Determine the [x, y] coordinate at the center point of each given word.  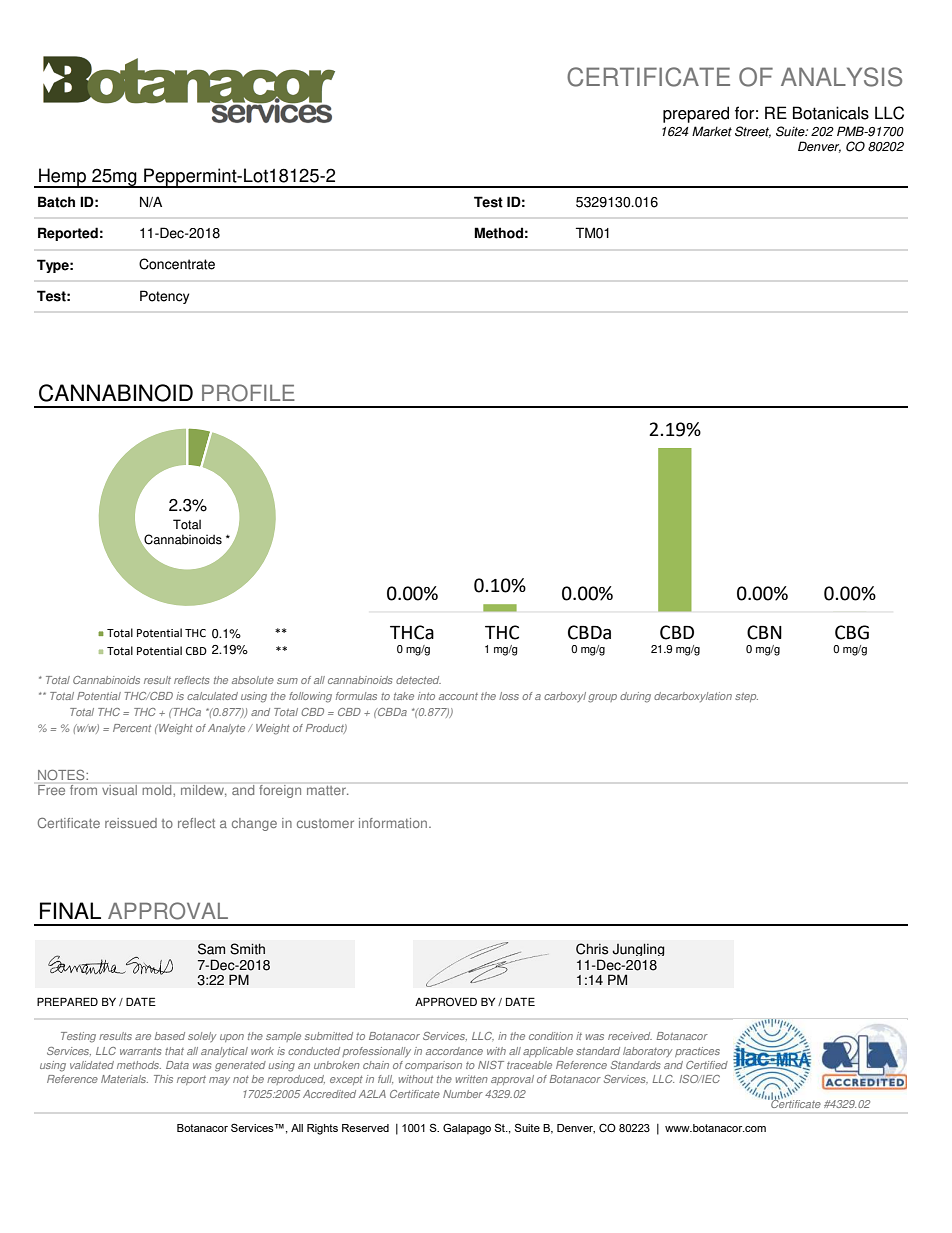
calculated [212, 696]
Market [712, 131]
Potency [164, 297]
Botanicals [831, 113]
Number [463, 1094]
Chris [592, 949]
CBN [764, 632]
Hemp [63, 178]
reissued [131, 823]
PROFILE [248, 393]
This [163, 1079]
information [393, 823]
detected [418, 680]
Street [753, 132]
